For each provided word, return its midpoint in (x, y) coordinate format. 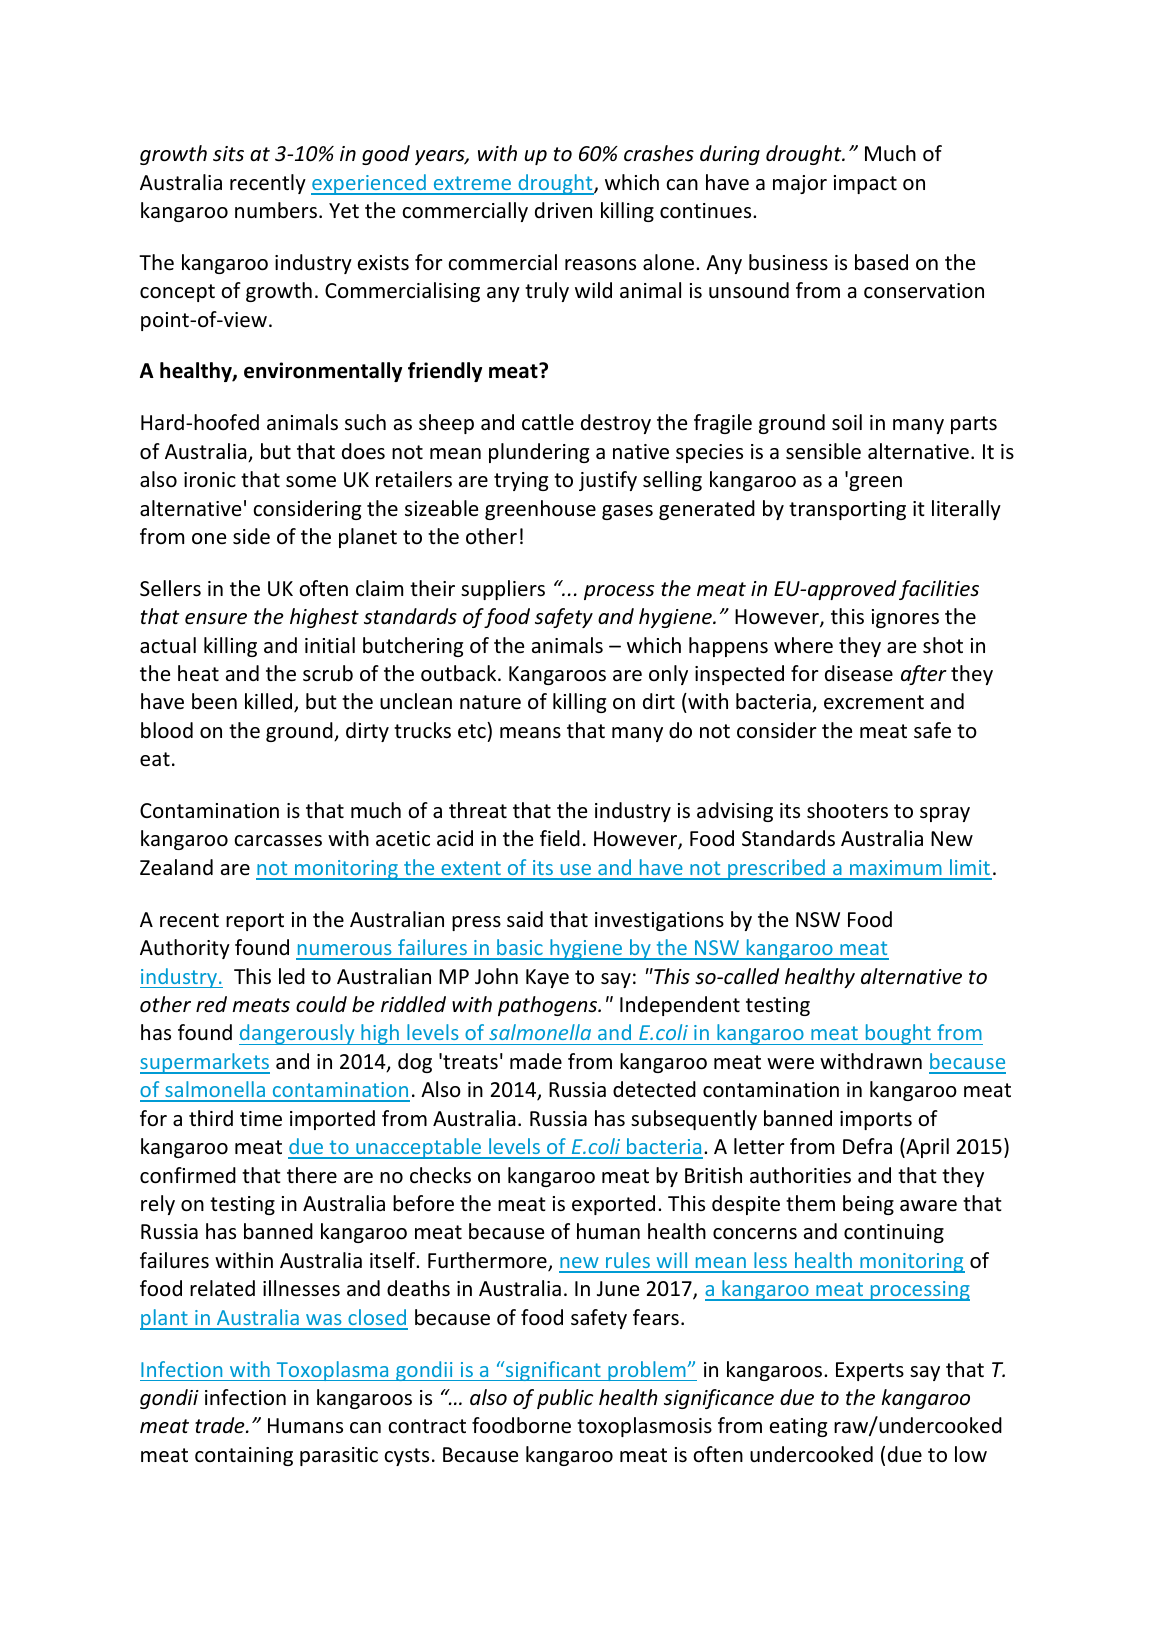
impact (865, 184)
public (565, 1399)
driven (563, 210)
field (560, 838)
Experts (870, 1371)
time (261, 1119)
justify (608, 481)
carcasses (278, 841)
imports (876, 1120)
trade (221, 1425)
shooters (847, 810)
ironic (210, 480)
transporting (847, 510)
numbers (276, 210)
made (536, 1061)
